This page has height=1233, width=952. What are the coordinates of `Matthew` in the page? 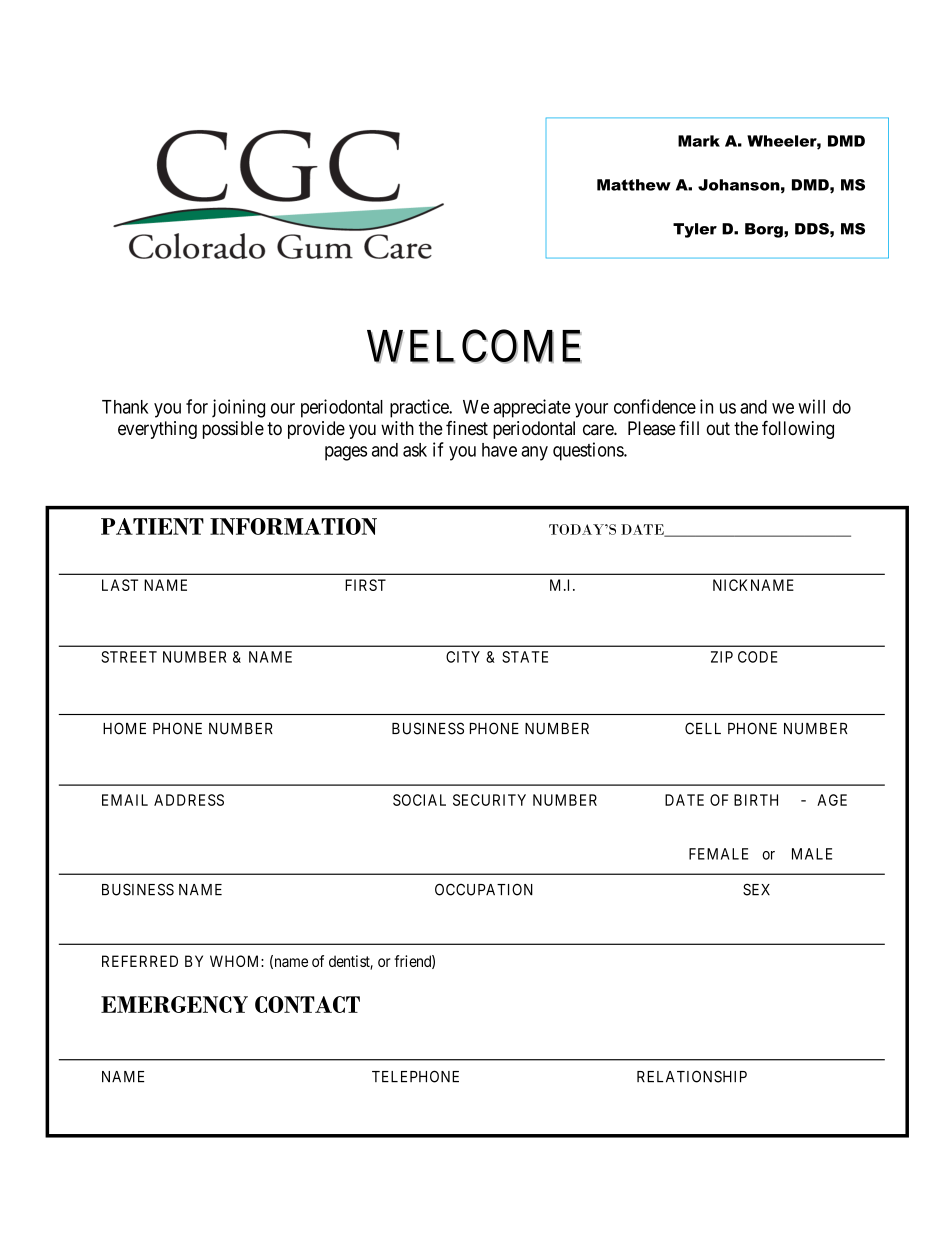 It's located at (634, 185).
